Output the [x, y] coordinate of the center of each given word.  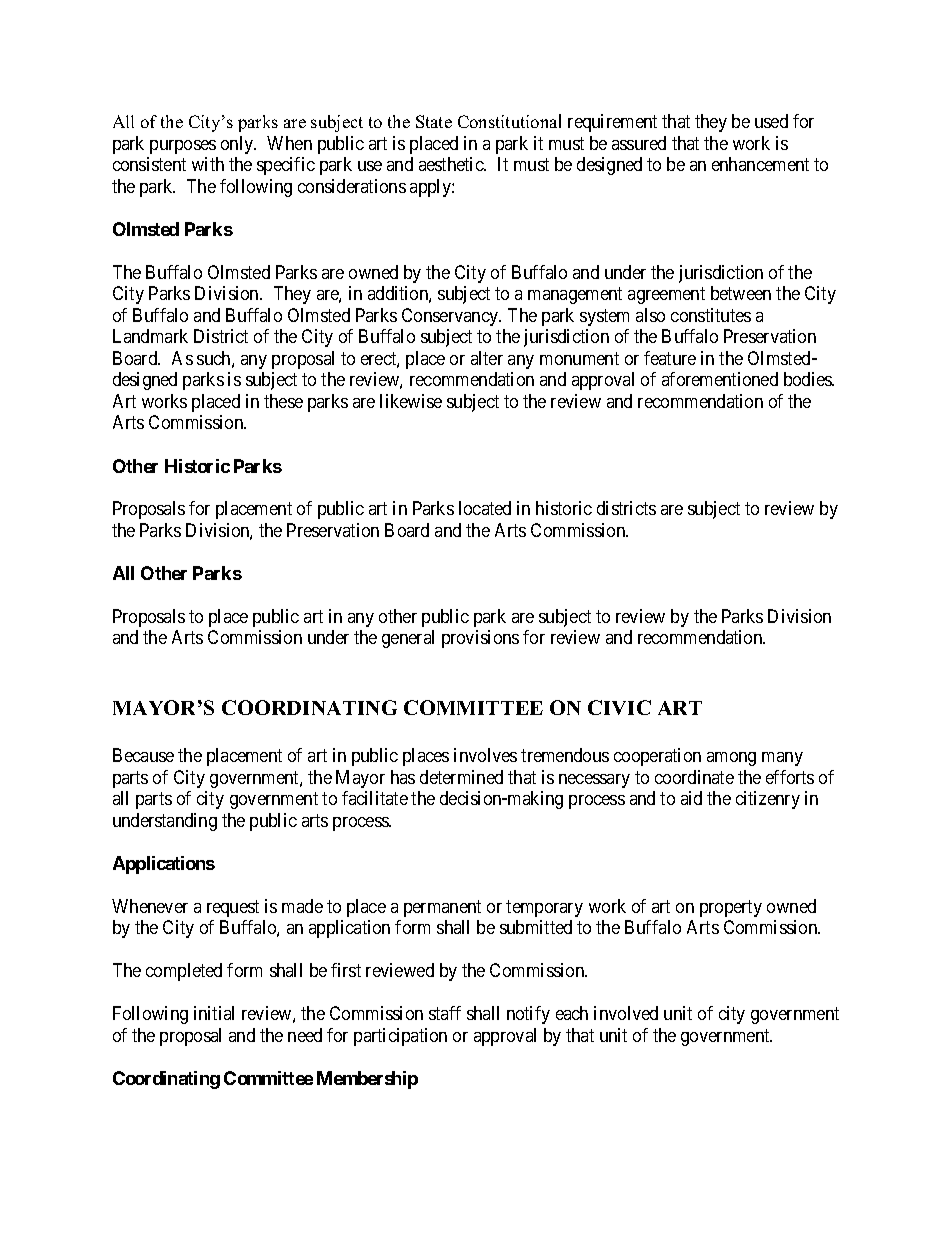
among [731, 759]
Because [143, 755]
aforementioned [720, 379]
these [283, 401]
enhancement [760, 164]
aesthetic [452, 164]
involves [485, 755]
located [485, 508]
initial [214, 1013]
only [238, 145]
